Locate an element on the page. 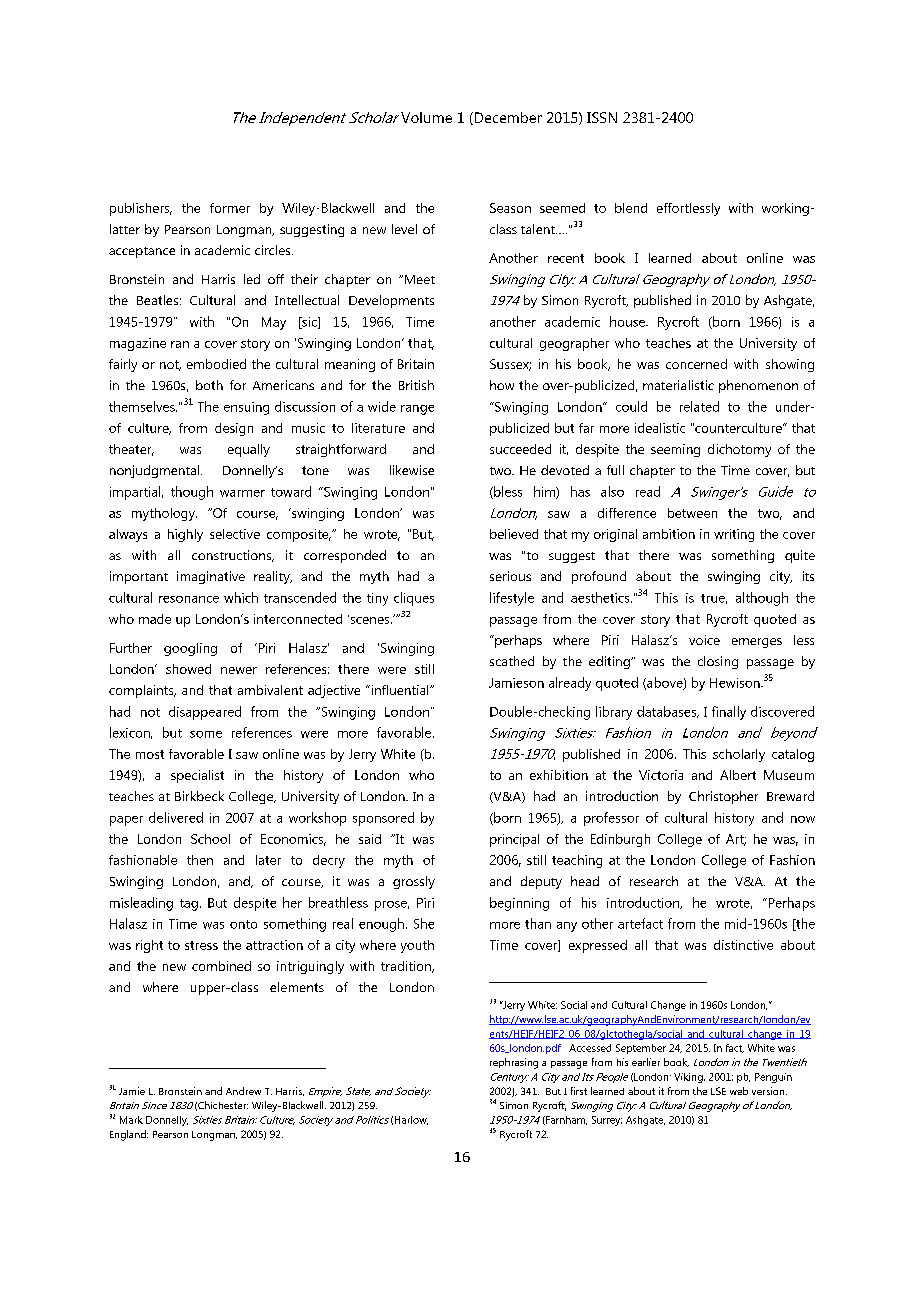 The height and width of the image is (1308, 924). cliques is located at coordinates (414, 599).
